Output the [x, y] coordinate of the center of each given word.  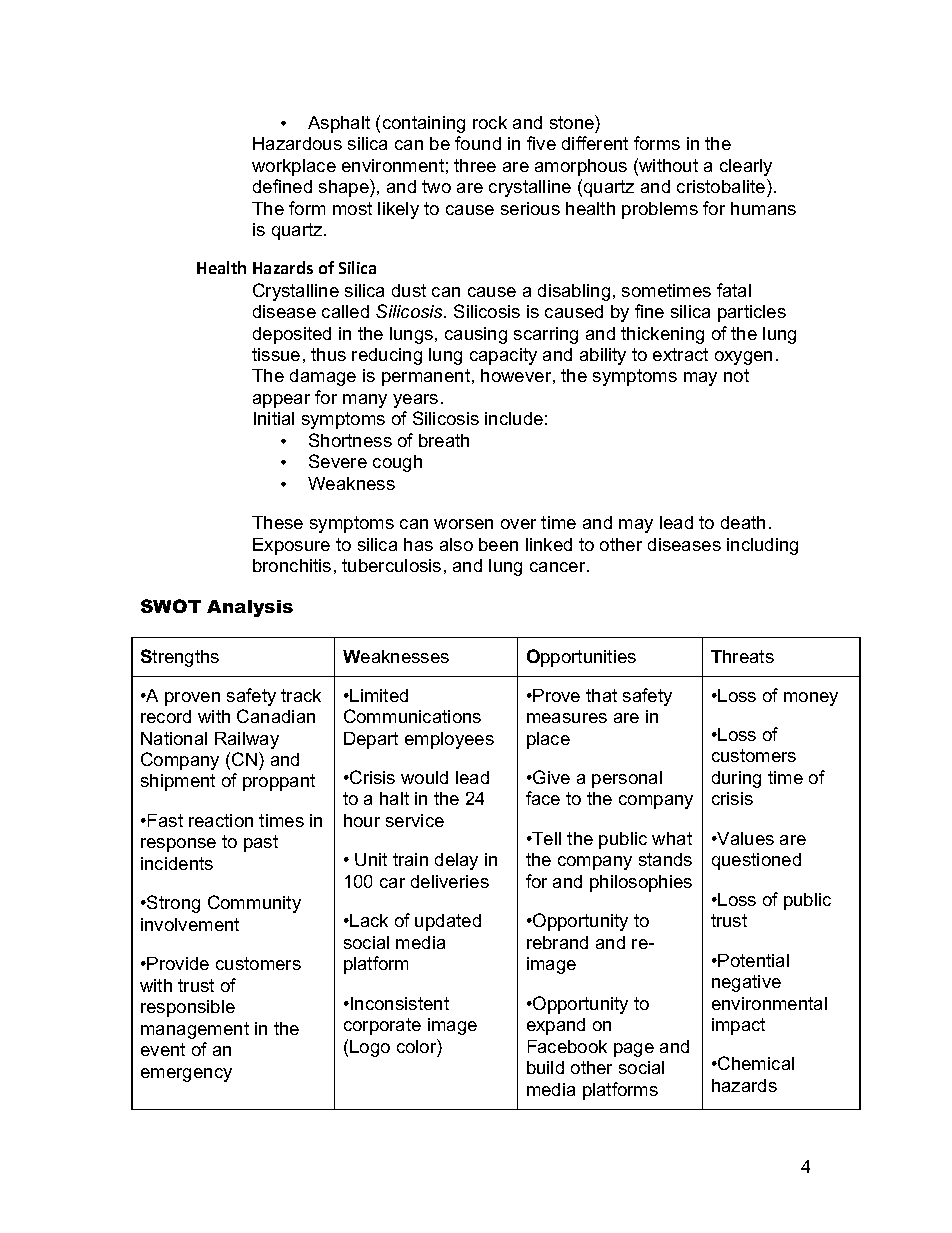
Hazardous [297, 143]
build [545, 1067]
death [743, 522]
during [736, 779]
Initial [274, 418]
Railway [247, 740]
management [195, 1030]
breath [444, 440]
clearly [746, 167]
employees [449, 740]
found [478, 143]
